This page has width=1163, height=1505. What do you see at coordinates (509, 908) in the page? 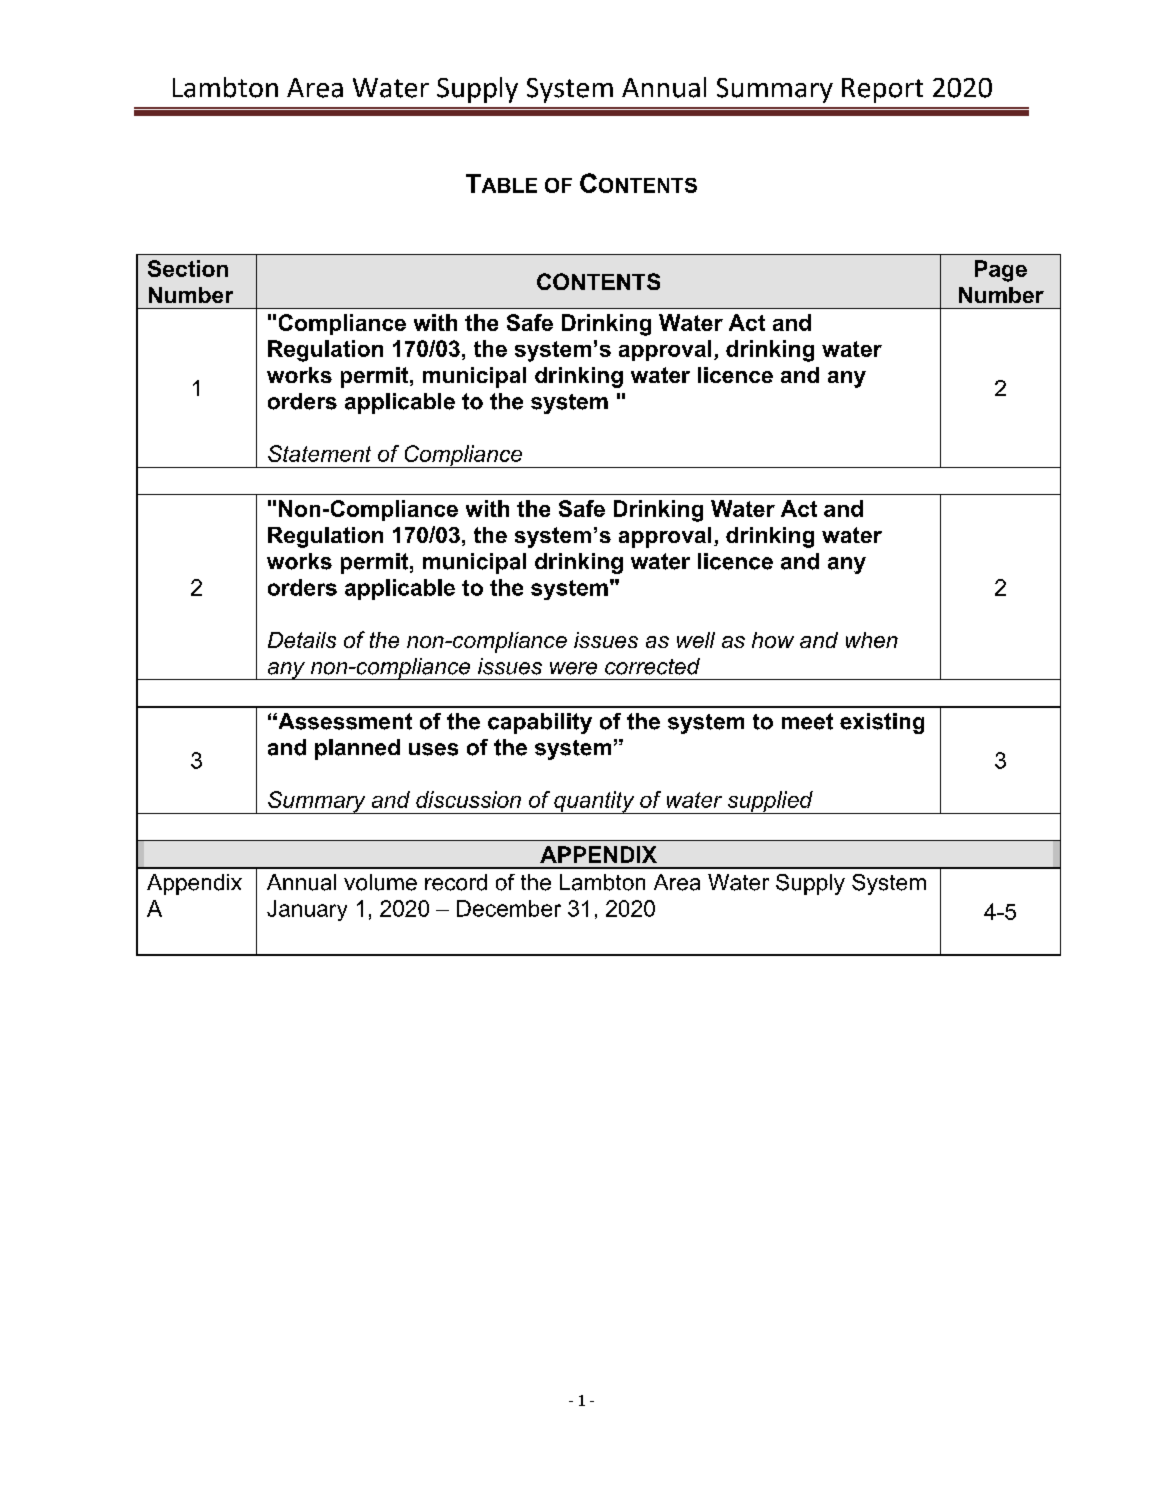
I see `December` at bounding box center [509, 908].
